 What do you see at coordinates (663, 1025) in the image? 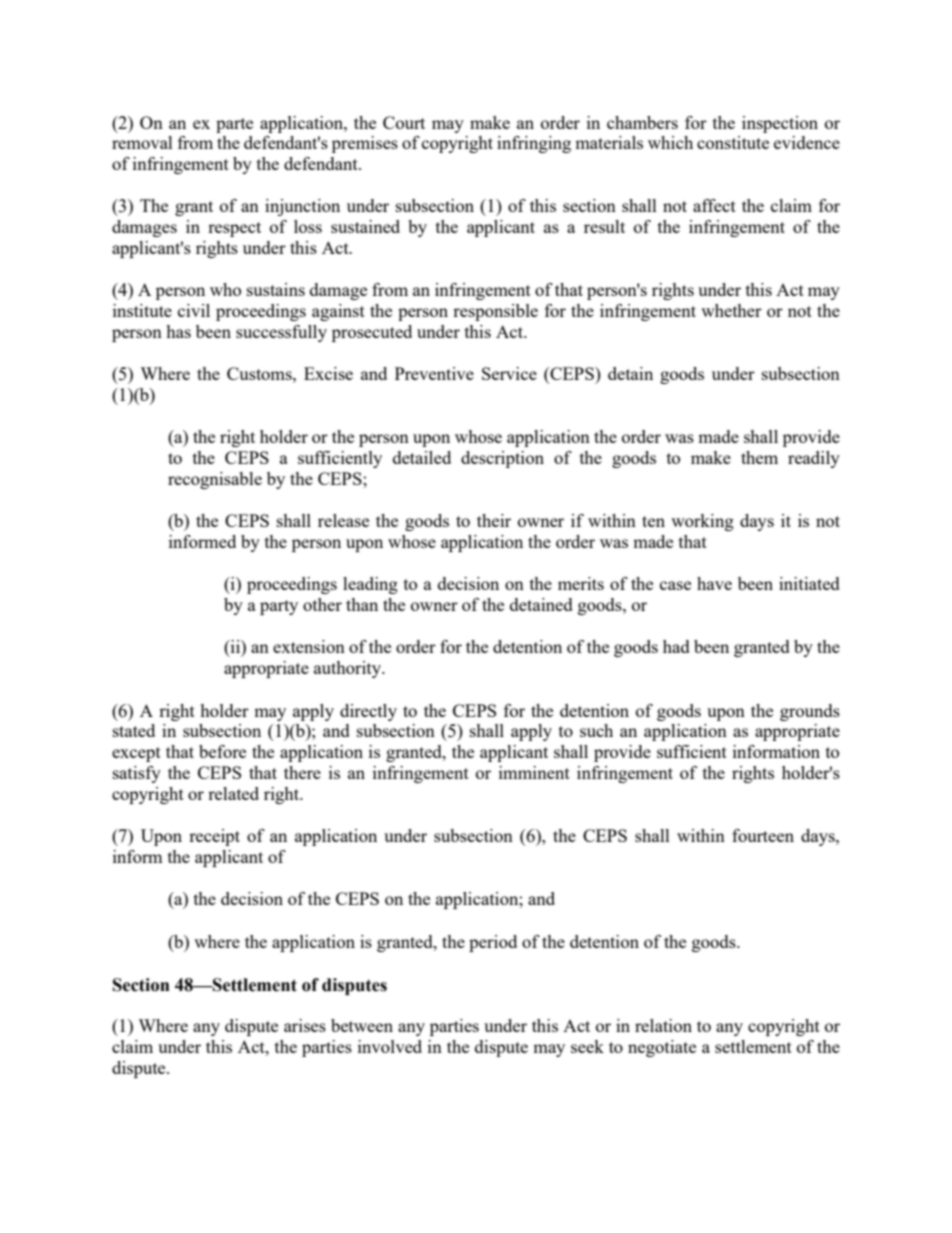
I see `relation` at bounding box center [663, 1025].
